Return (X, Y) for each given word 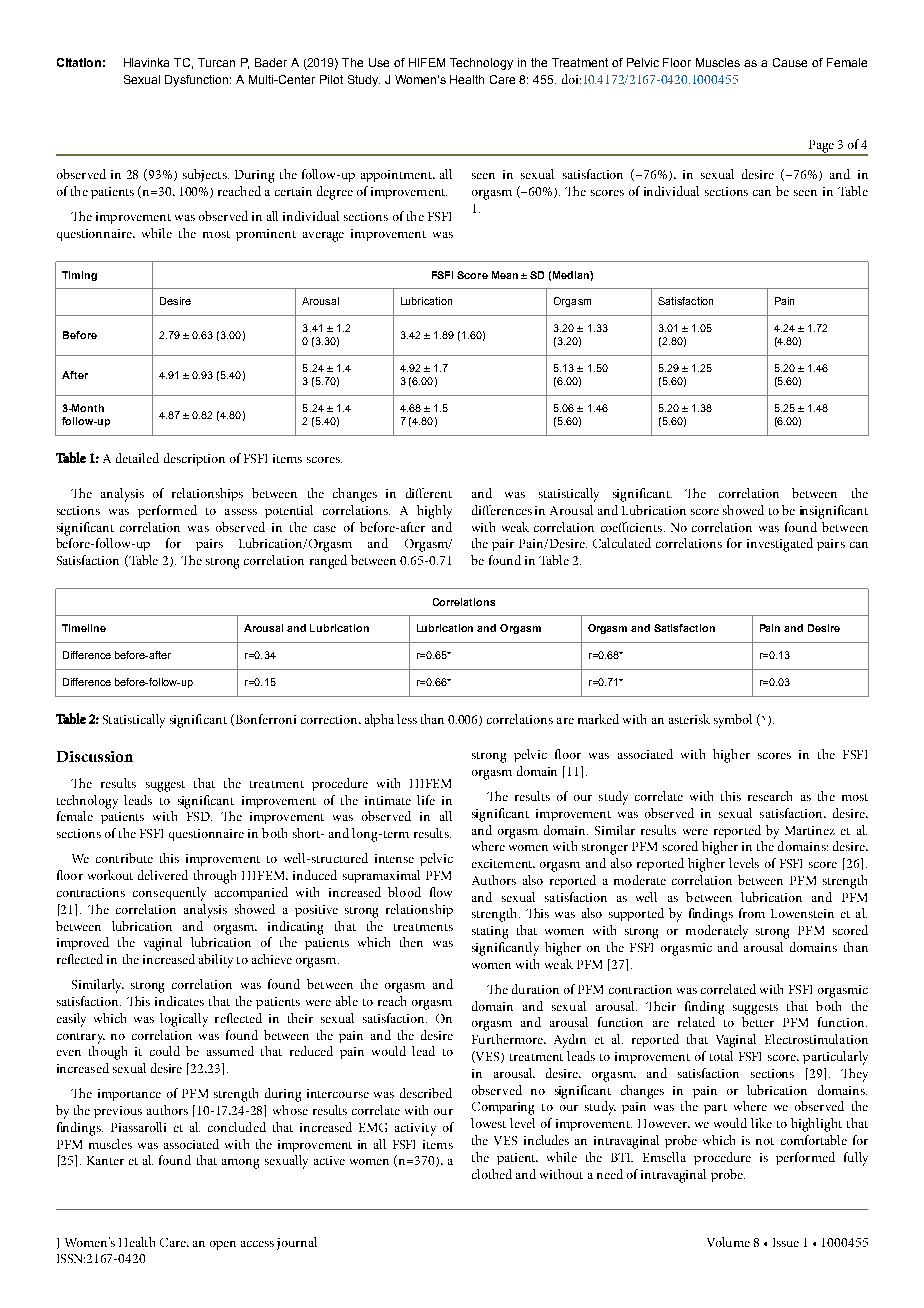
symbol (733, 721)
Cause (790, 62)
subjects (206, 175)
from (752, 913)
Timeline (84, 628)
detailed (137, 458)
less (407, 719)
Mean (505, 275)
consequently (169, 894)
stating (490, 932)
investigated (780, 545)
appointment (397, 176)
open (223, 1245)
